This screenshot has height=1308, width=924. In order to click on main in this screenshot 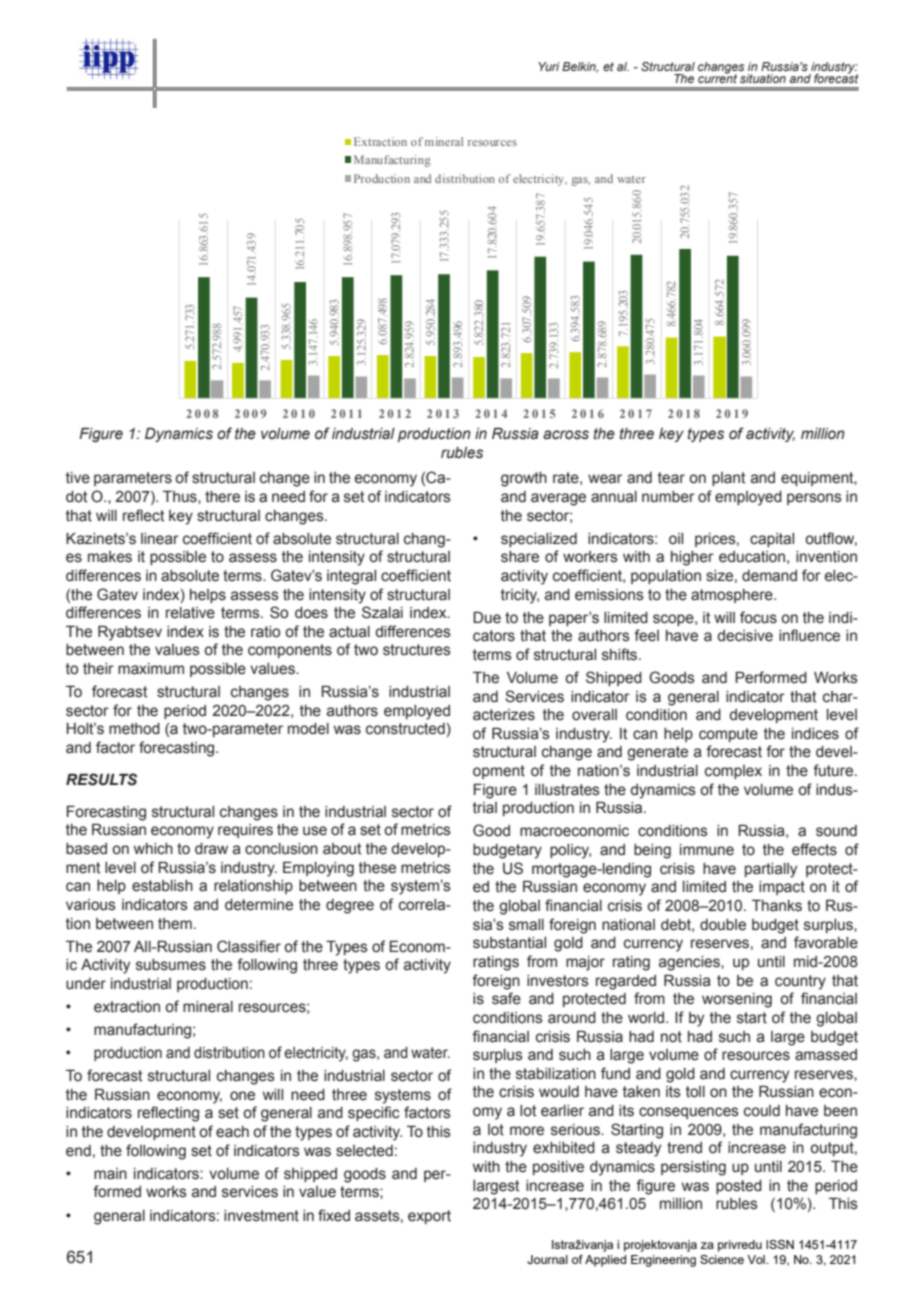, I will do `click(110, 1174)`.
